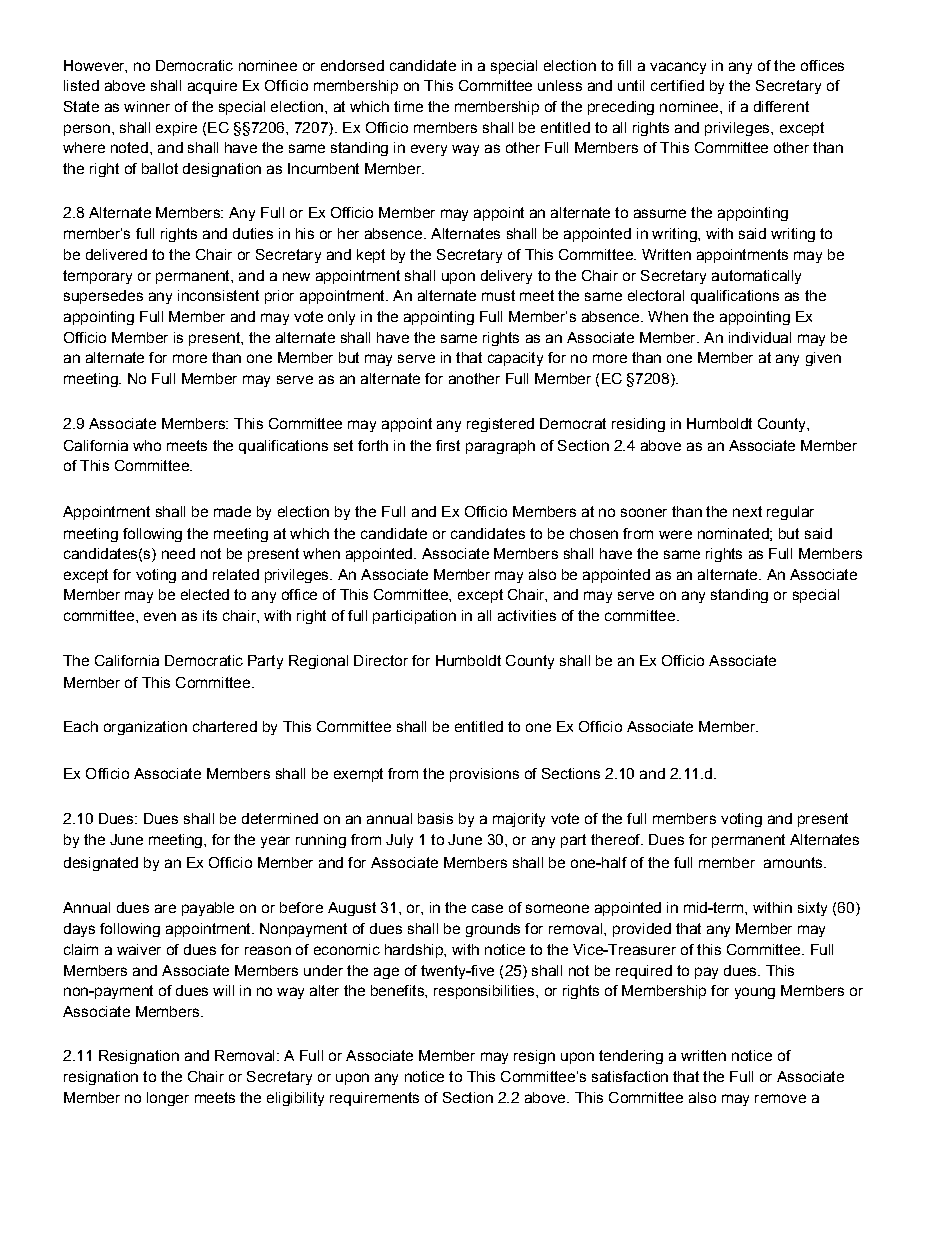 The width and height of the screenshot is (952, 1233). I want to click on time, so click(408, 106).
